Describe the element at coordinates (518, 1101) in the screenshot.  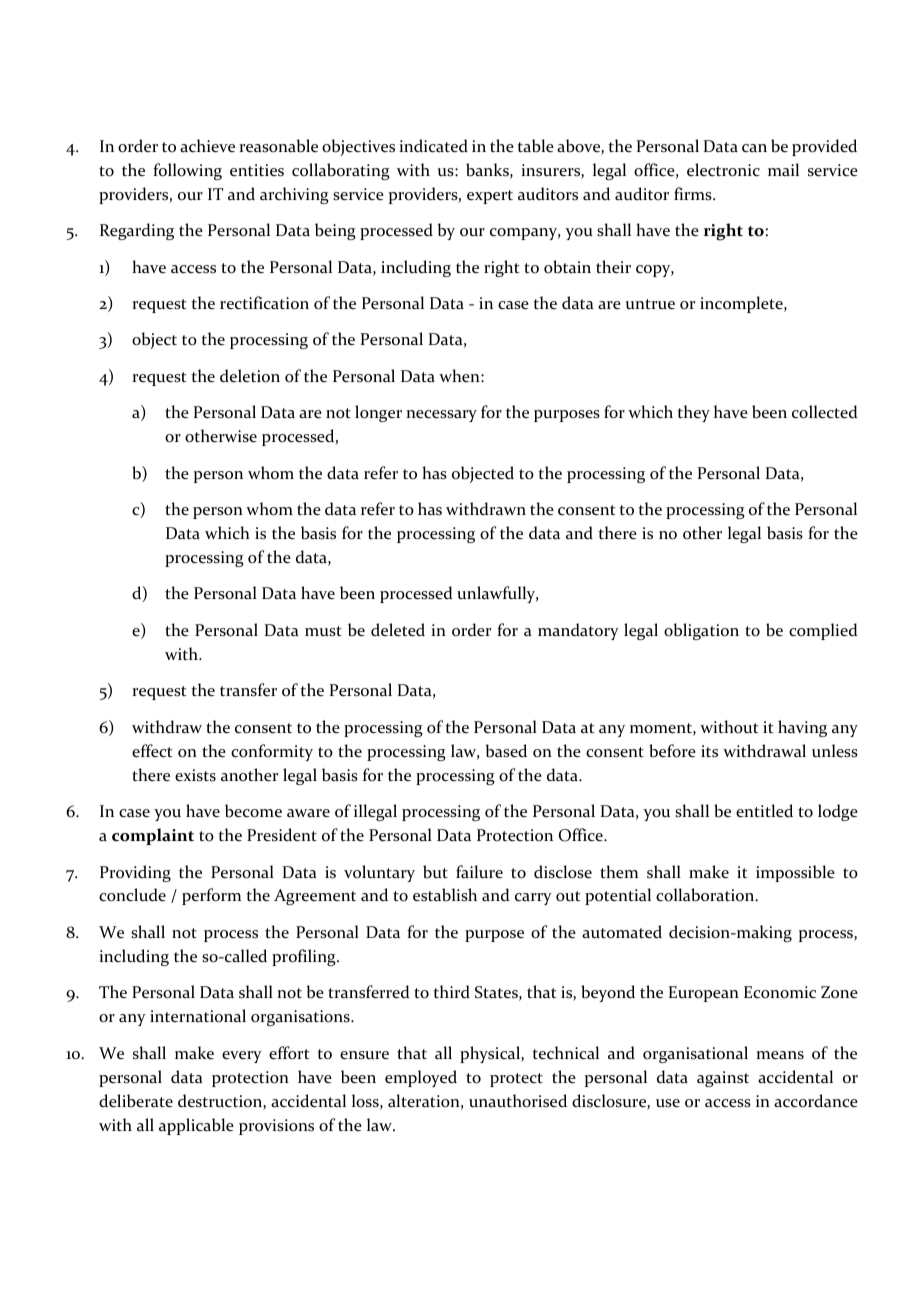
I see `unauthorised` at that location.
